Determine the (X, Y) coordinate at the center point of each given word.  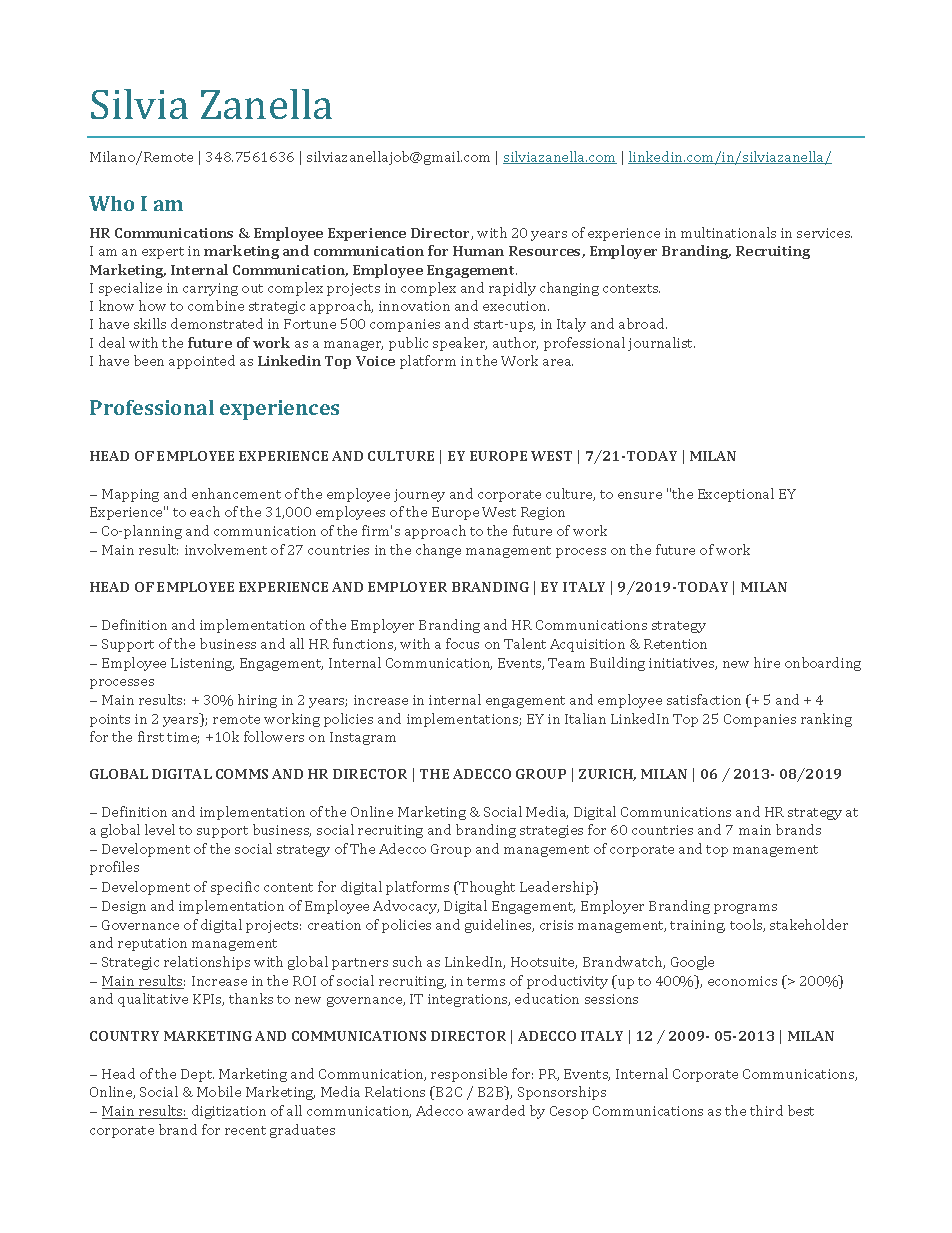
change (438, 551)
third (766, 1110)
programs (745, 909)
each (205, 511)
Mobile (219, 1091)
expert (163, 253)
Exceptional (736, 495)
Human (478, 251)
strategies (551, 831)
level (160, 829)
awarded (496, 1110)
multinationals (728, 232)
